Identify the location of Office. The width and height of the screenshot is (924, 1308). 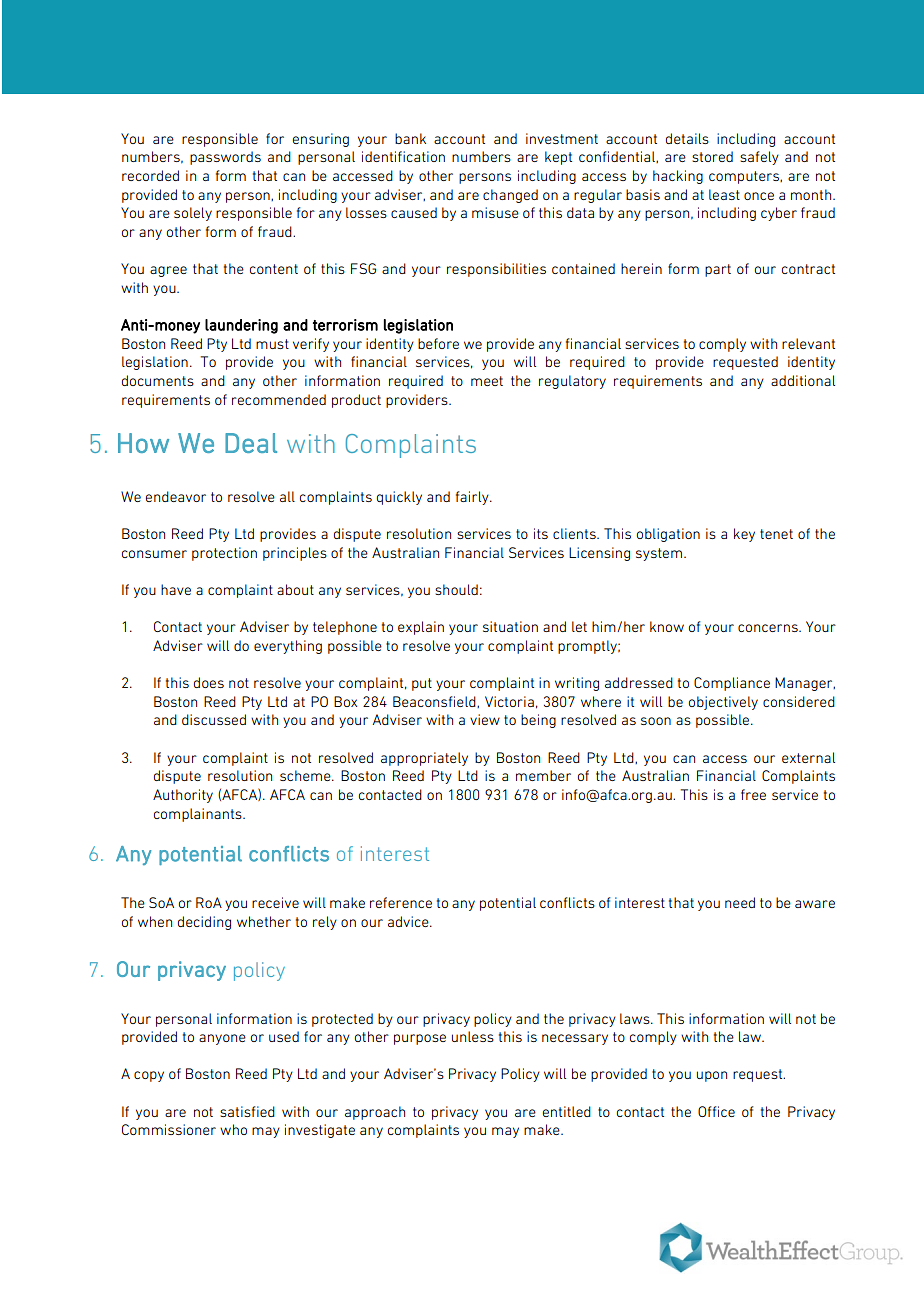
(716, 1111).
